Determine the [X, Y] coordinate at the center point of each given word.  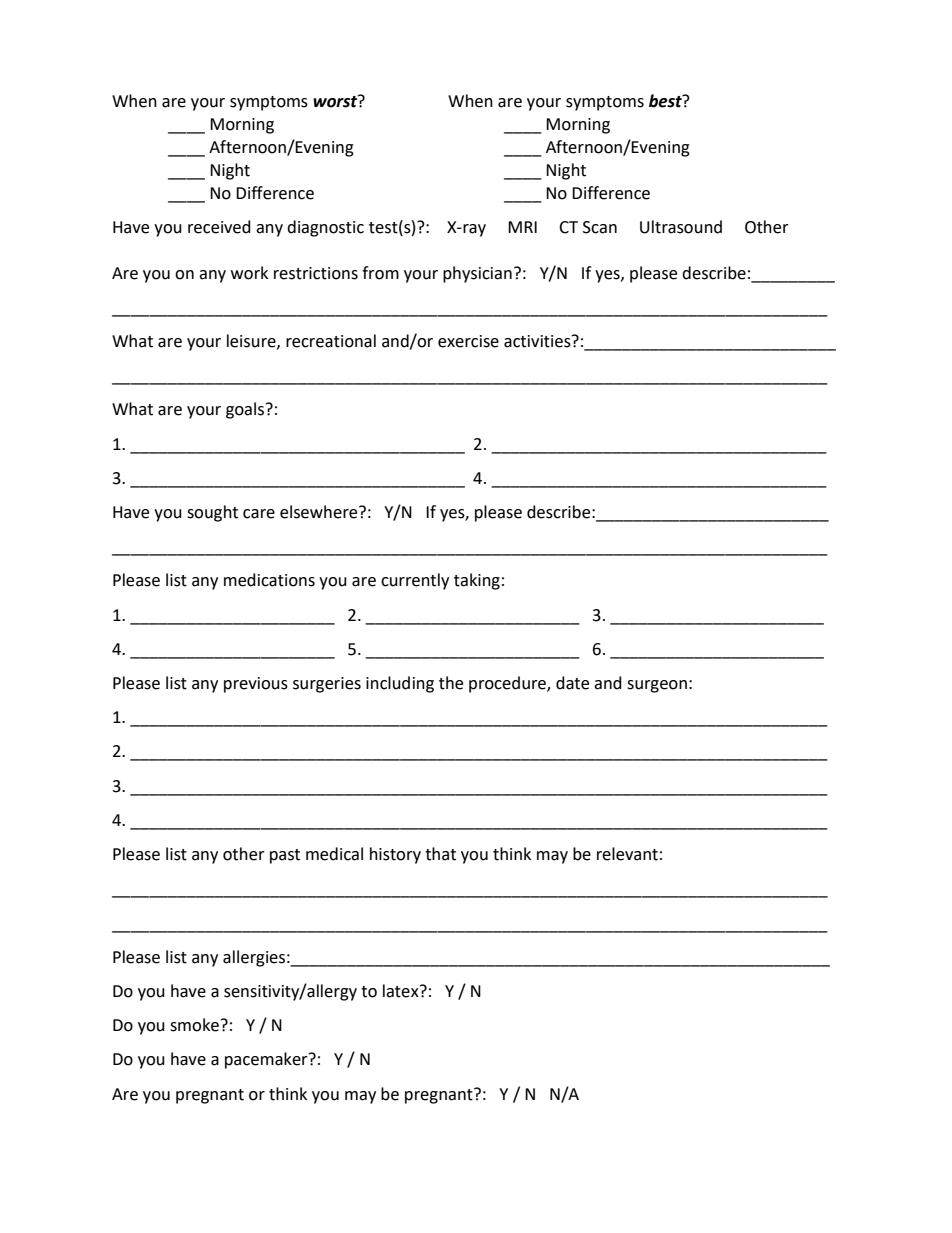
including [400, 684]
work [249, 273]
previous [256, 685]
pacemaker [267, 1060]
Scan [600, 227]
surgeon [657, 686]
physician [477, 274]
